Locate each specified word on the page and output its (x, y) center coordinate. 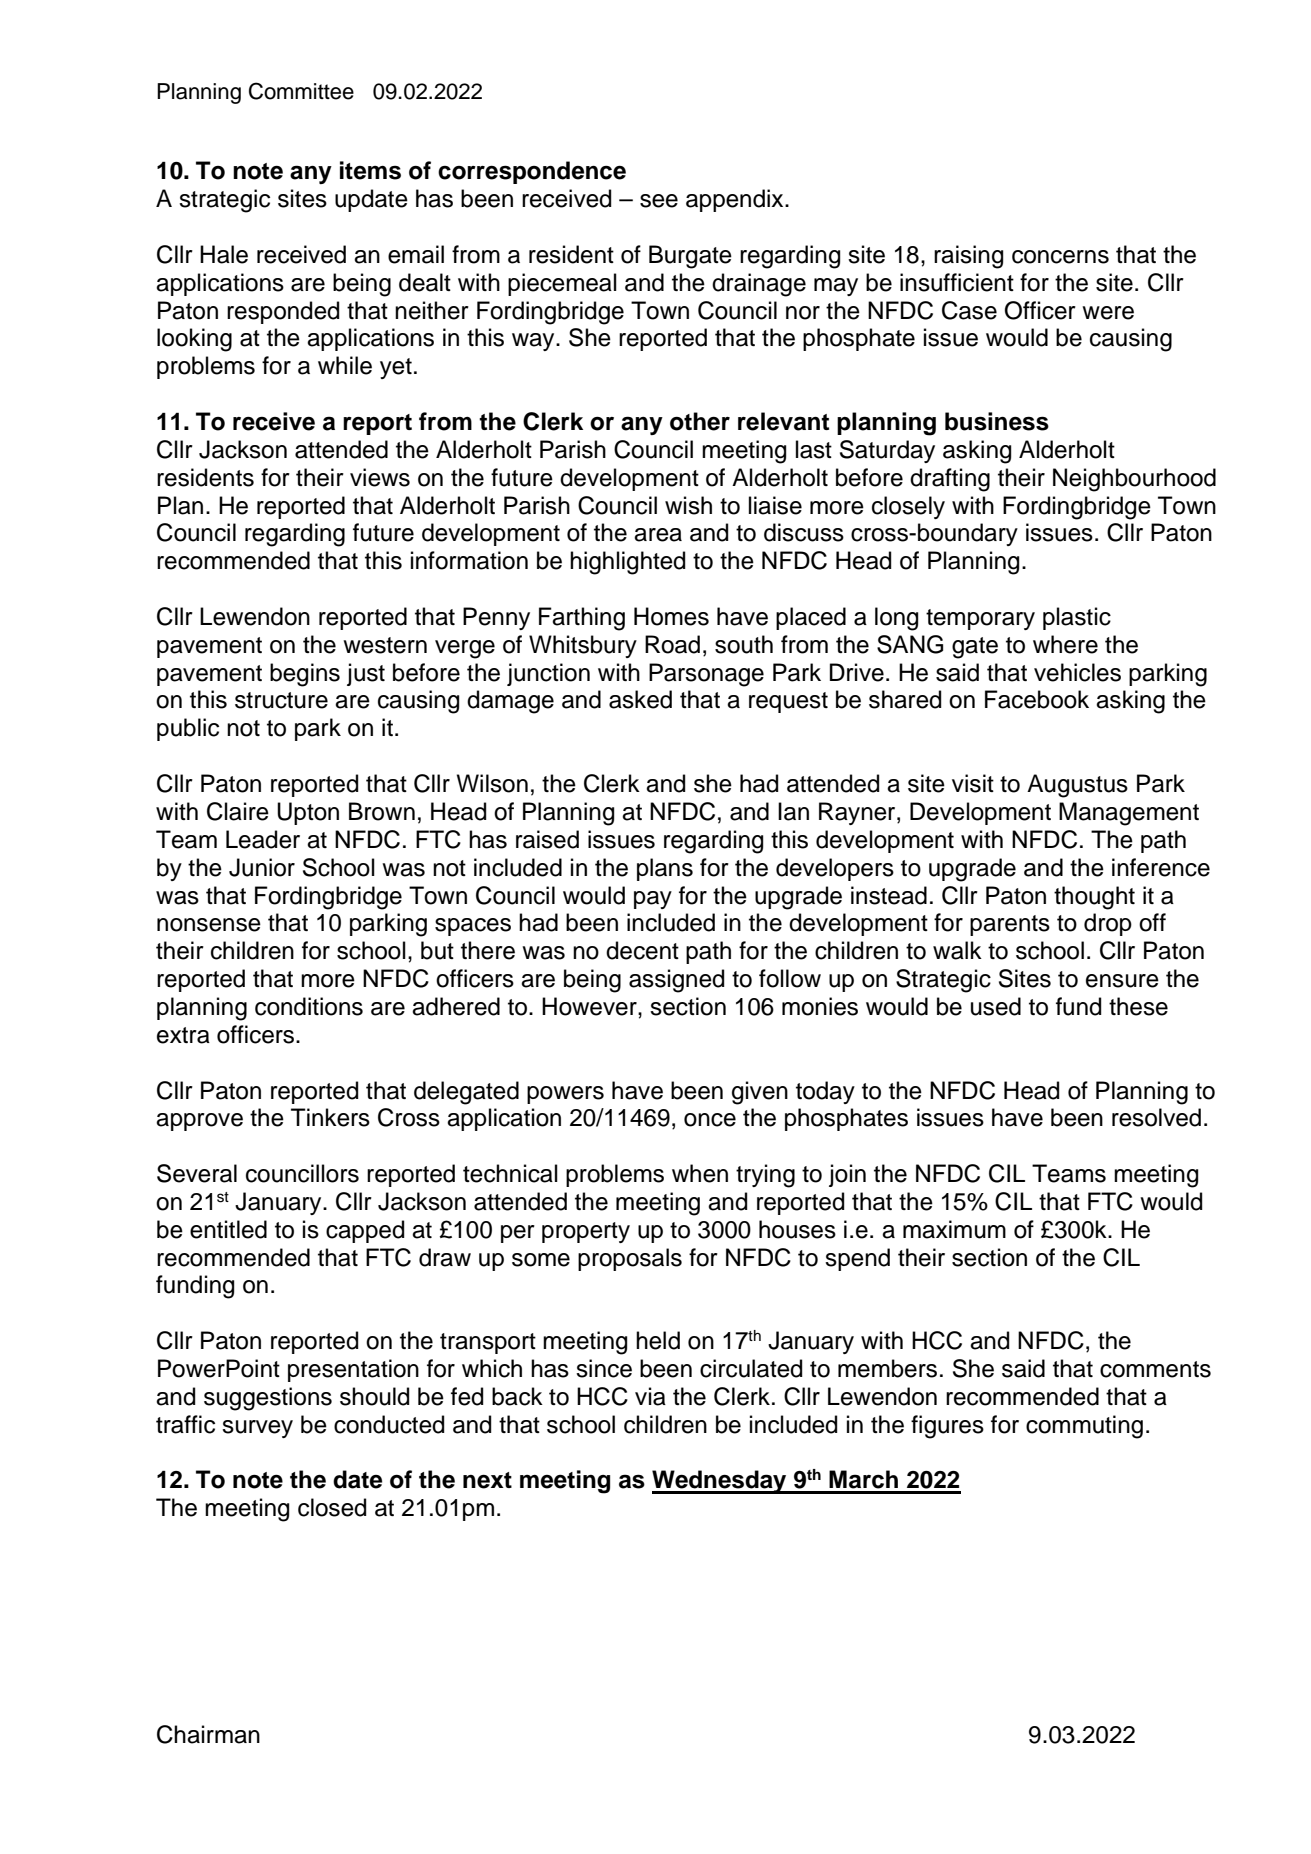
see (659, 201)
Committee (301, 91)
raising (968, 257)
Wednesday (720, 1482)
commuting (1084, 1427)
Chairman (208, 1734)
